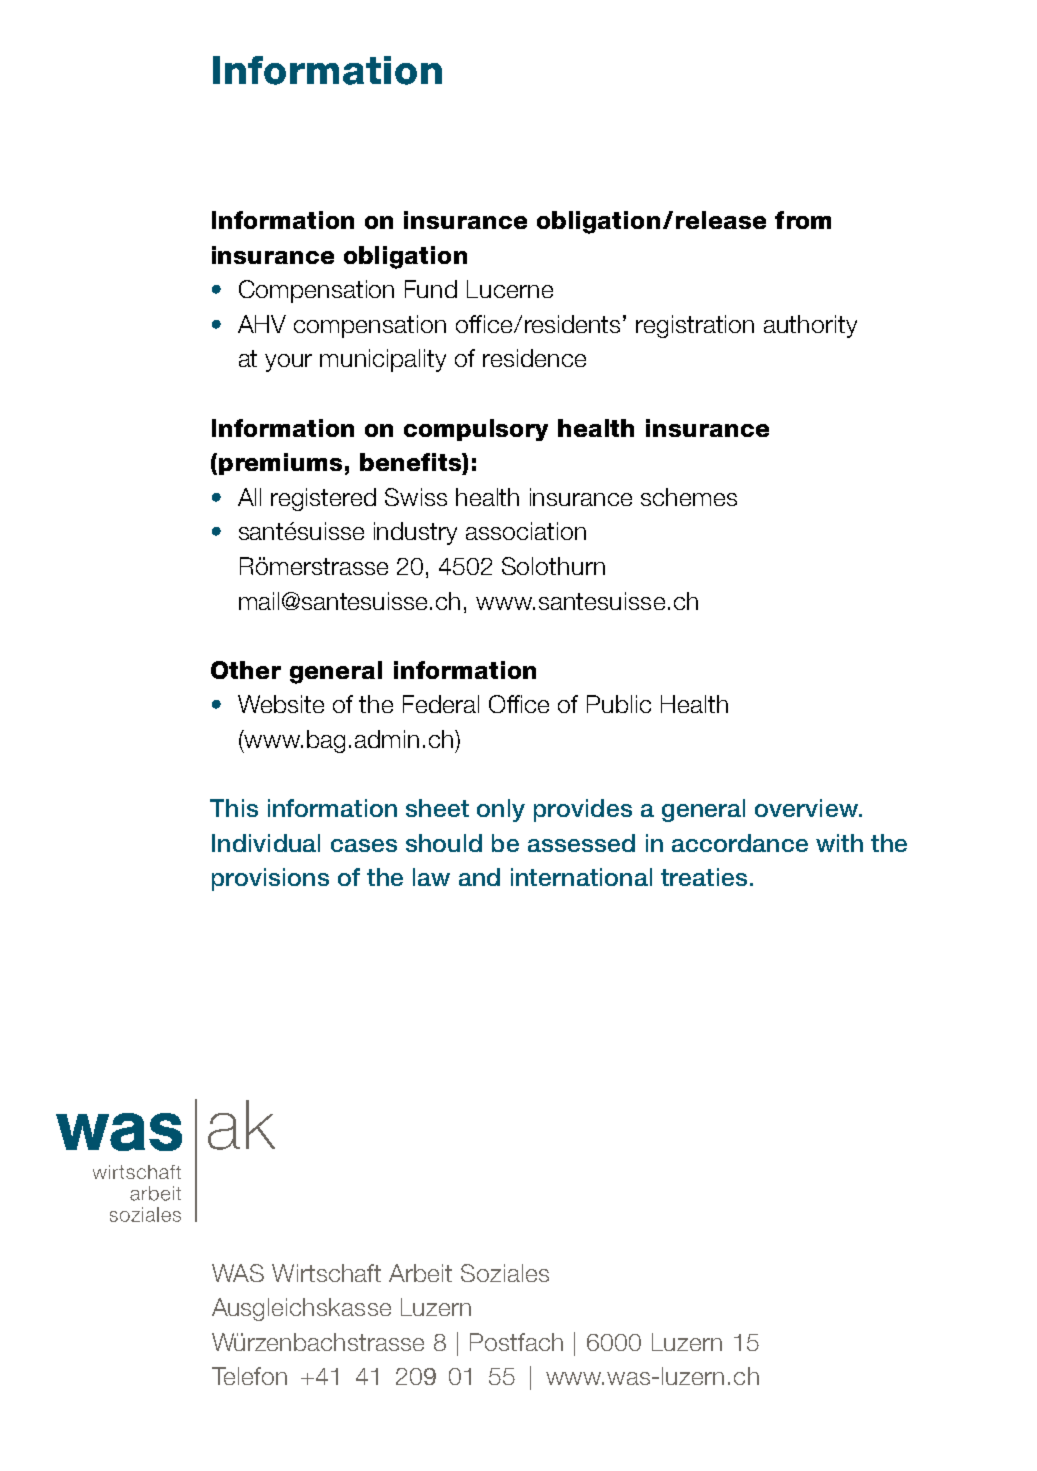  What do you see at coordinates (704, 877) in the image?
I see `treaties` at bounding box center [704, 877].
